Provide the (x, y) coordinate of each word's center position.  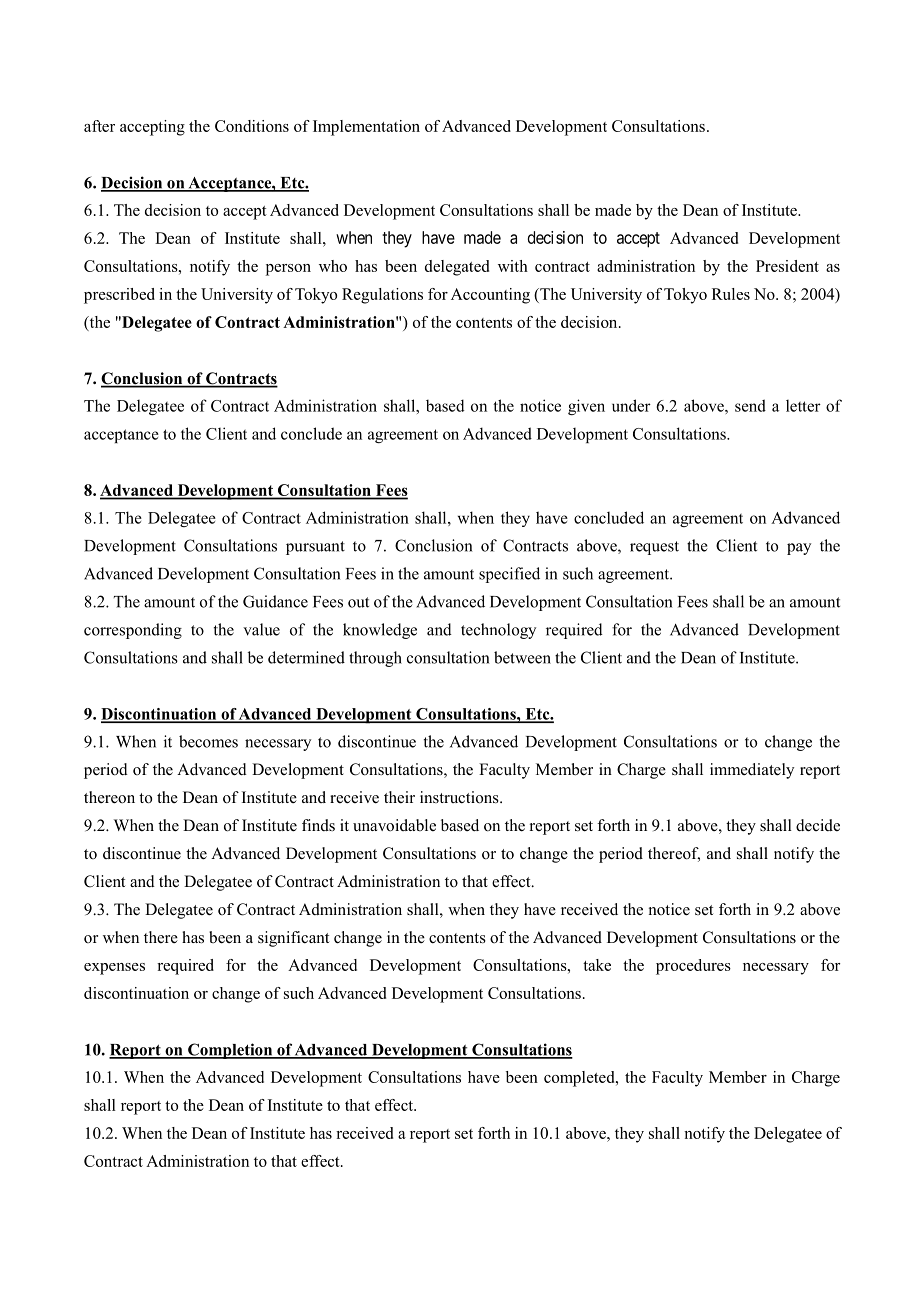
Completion (230, 1051)
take (597, 965)
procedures (693, 967)
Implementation (366, 128)
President (787, 266)
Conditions (252, 126)
